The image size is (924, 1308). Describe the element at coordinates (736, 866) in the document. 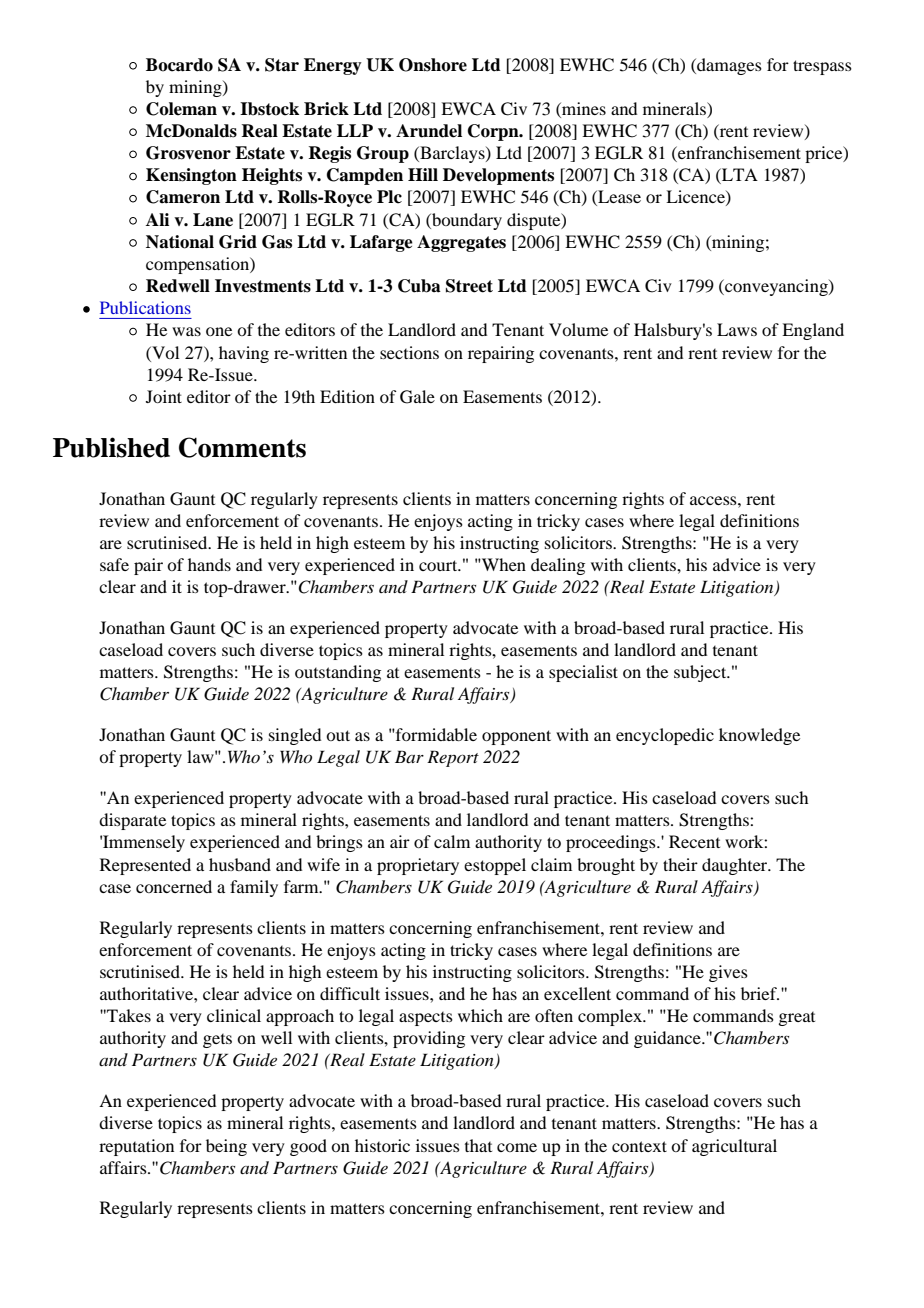

I see `daughter` at that location.
